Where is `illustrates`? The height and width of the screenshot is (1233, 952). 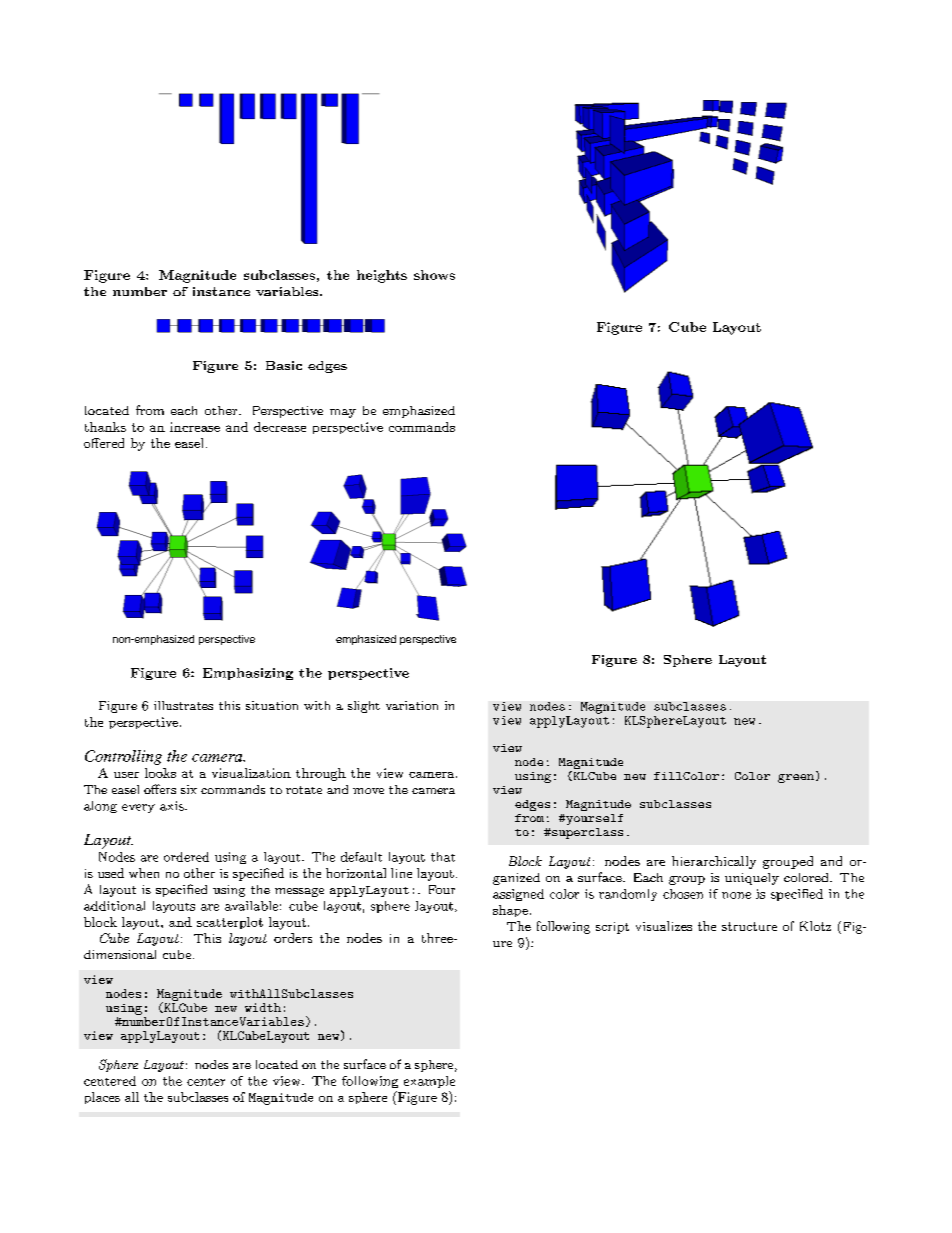
illustrates is located at coordinates (183, 705).
